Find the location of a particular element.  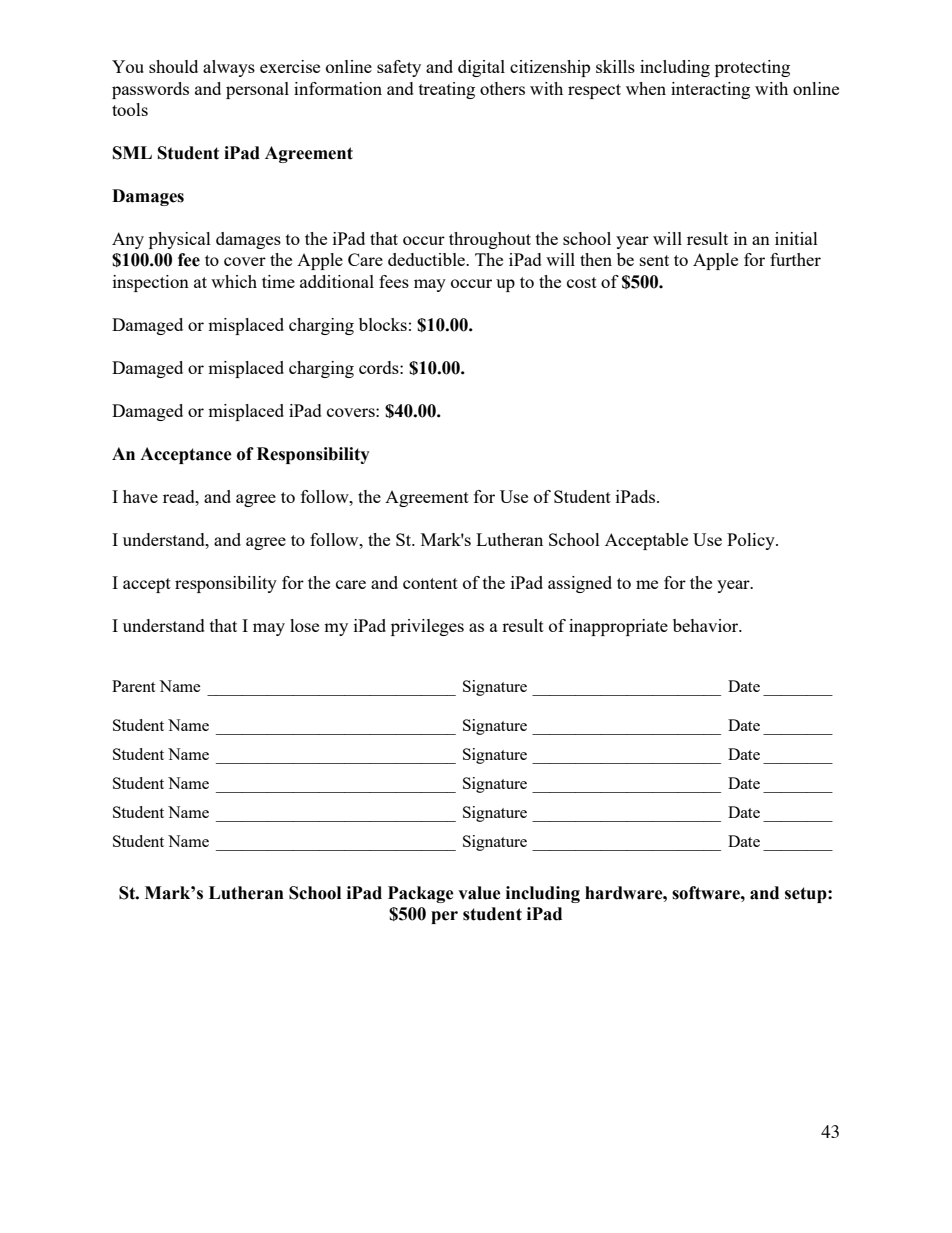

privileges is located at coordinates (427, 627).
